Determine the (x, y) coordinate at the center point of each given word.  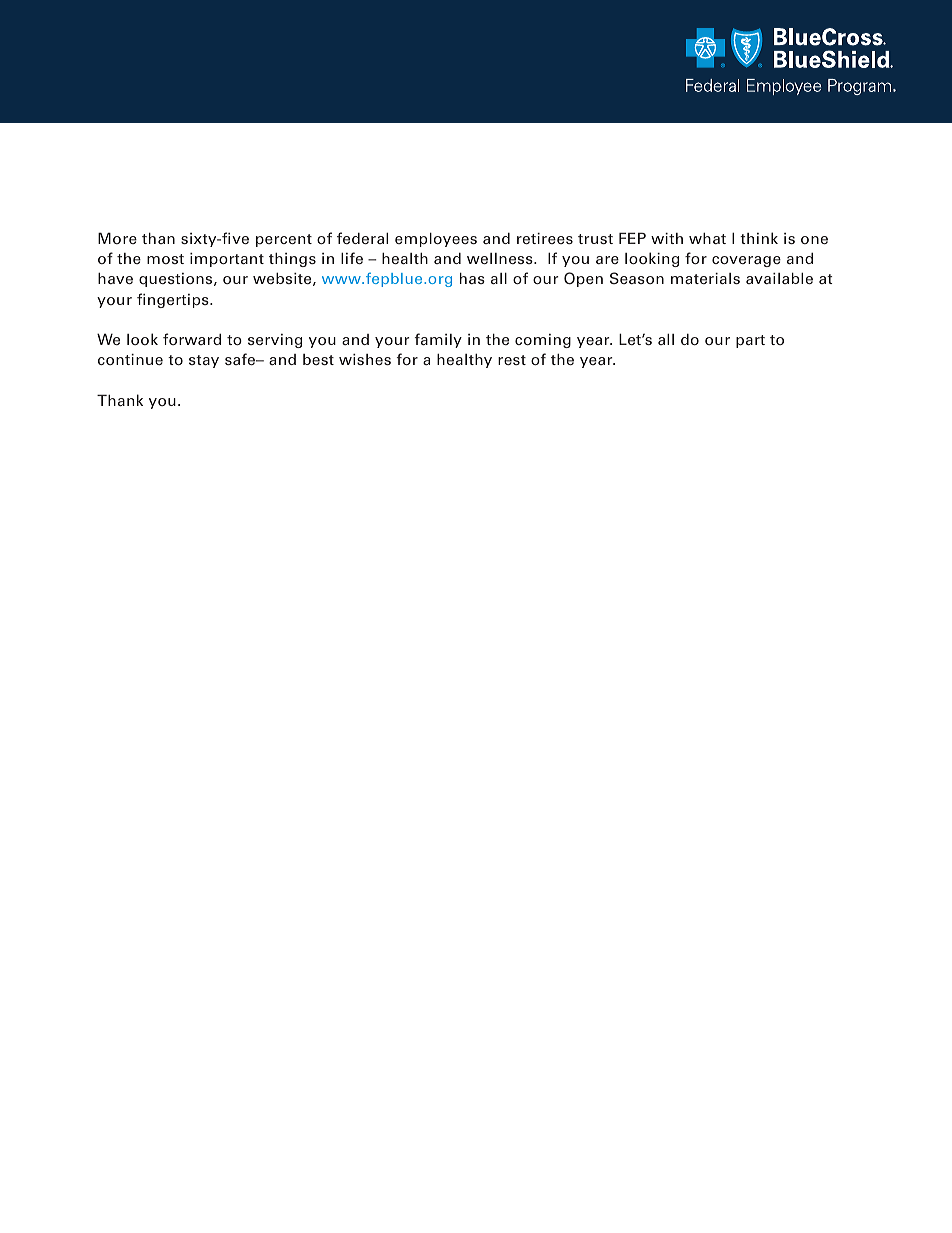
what (707, 238)
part (750, 341)
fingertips (174, 300)
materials (705, 278)
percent (284, 240)
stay (204, 361)
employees (436, 240)
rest (512, 360)
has (472, 278)
